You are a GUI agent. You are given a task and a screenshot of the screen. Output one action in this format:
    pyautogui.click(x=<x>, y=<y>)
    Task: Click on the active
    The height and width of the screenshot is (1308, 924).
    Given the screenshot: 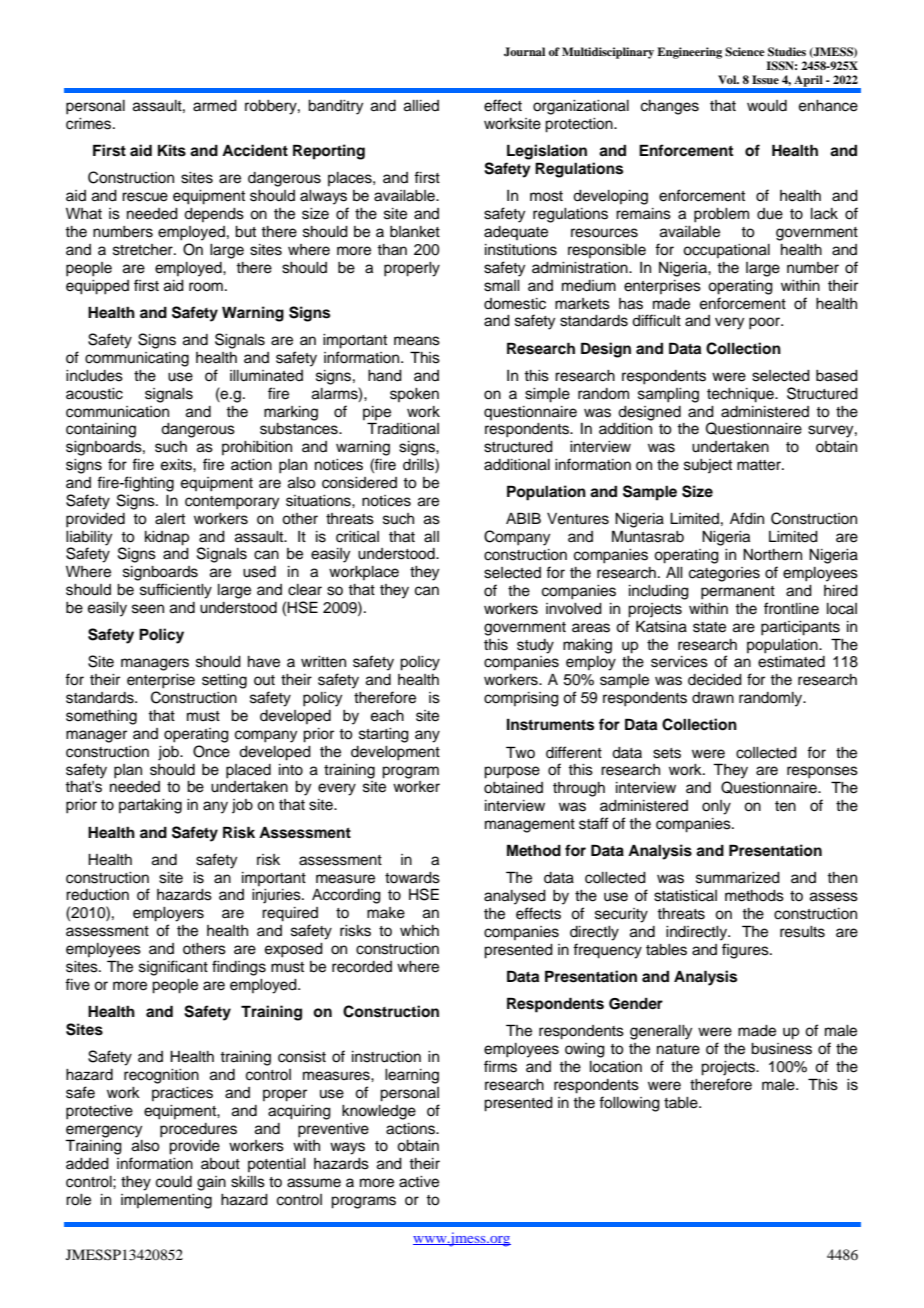 What is the action you would take?
    pyautogui.click(x=419, y=1182)
